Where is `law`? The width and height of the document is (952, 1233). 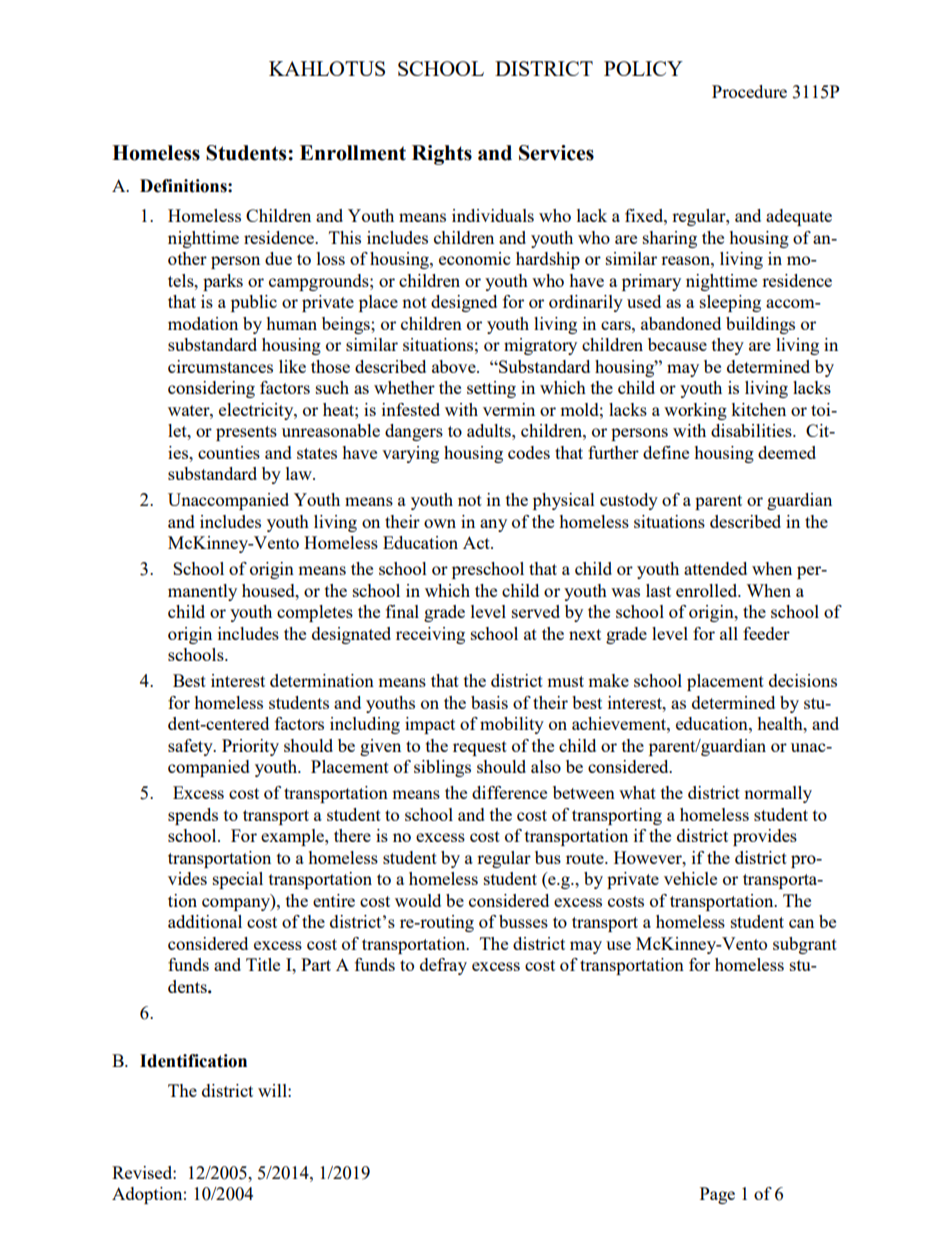
law is located at coordinates (300, 473).
